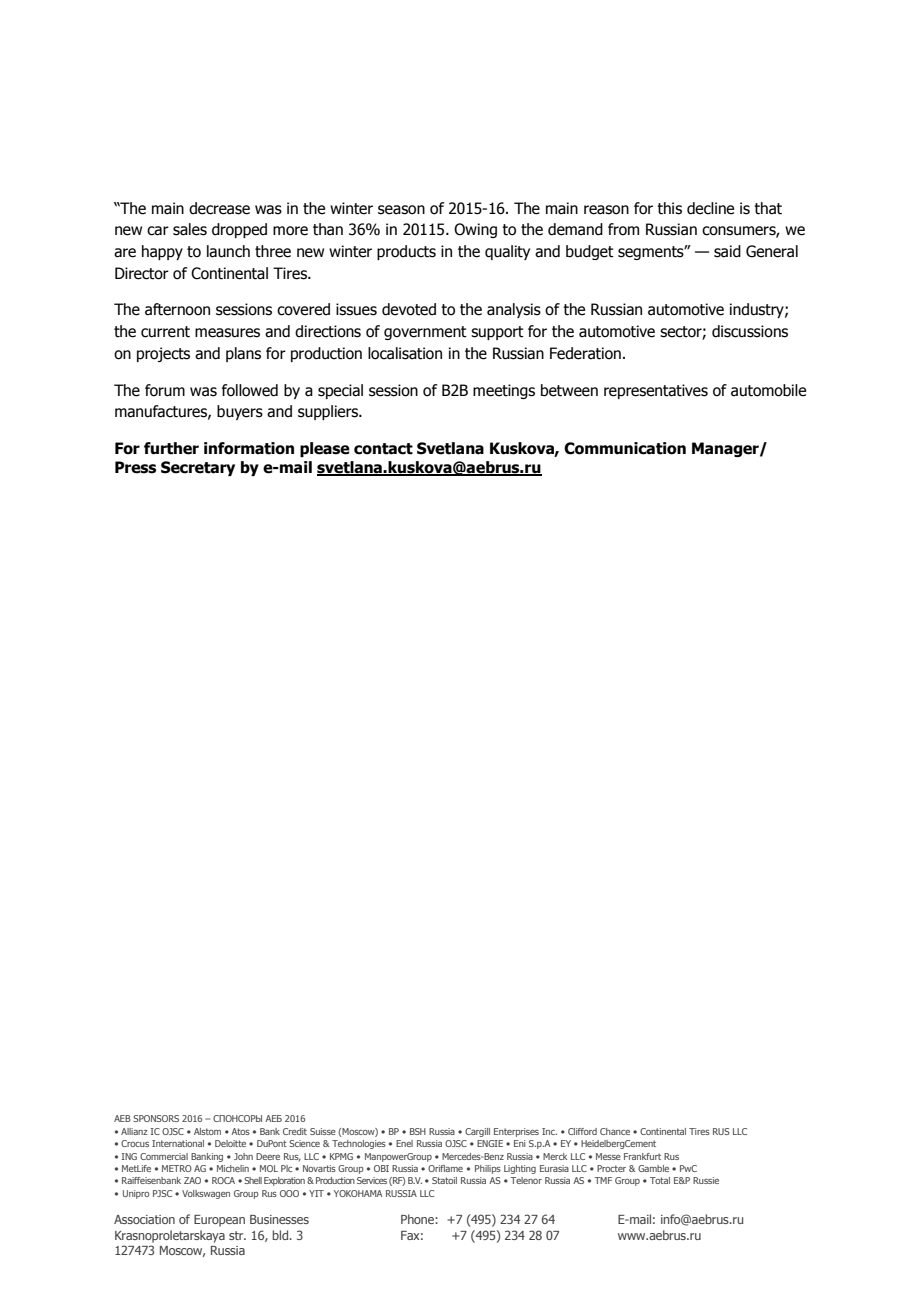 The width and height of the screenshot is (924, 1308). What do you see at coordinates (615, 1131) in the screenshot?
I see `Chance` at bounding box center [615, 1131].
